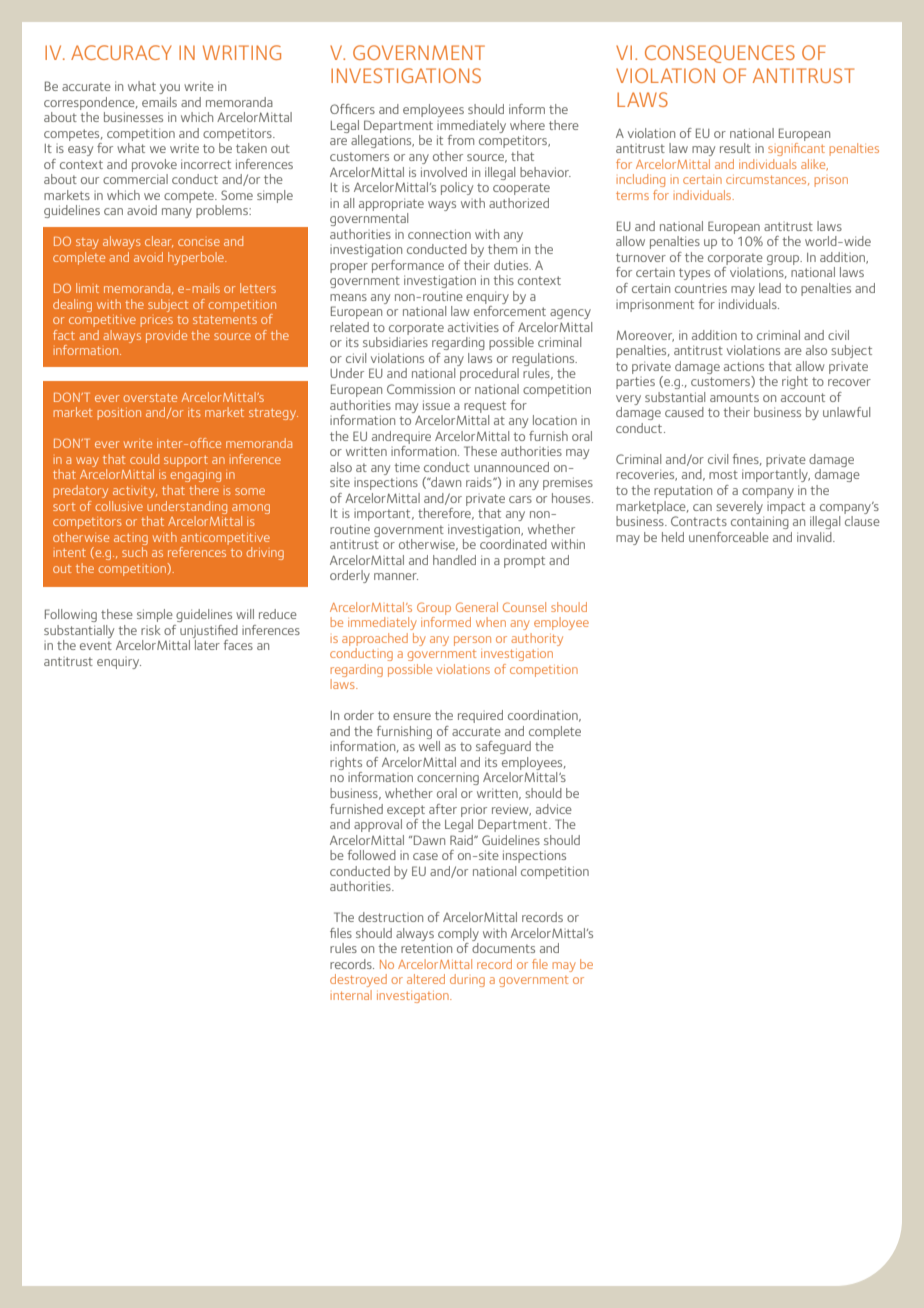  I want to click on destroyed, so click(358, 980).
